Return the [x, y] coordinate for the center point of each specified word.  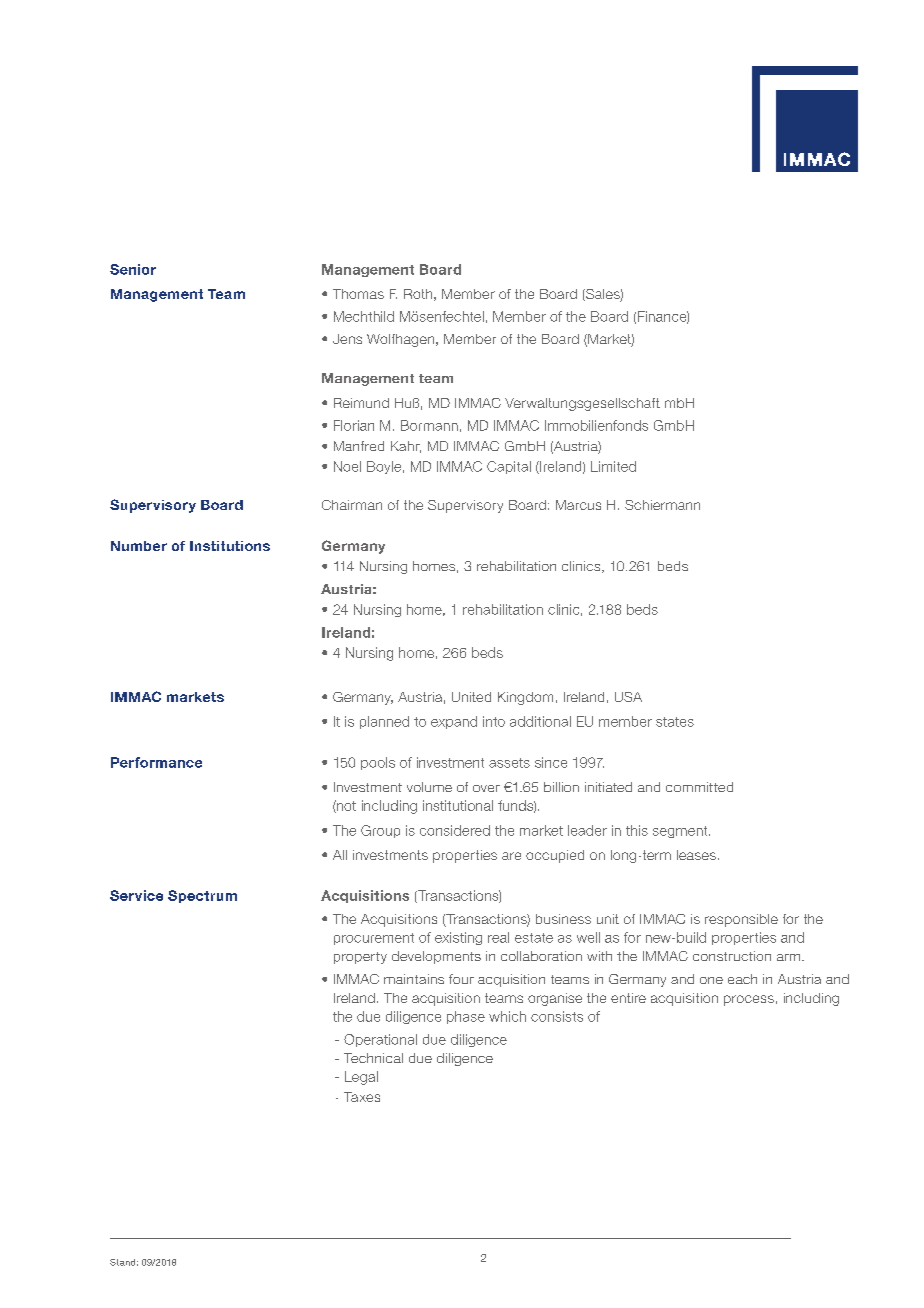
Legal [361, 1078]
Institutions [230, 546]
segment [681, 832]
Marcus [578, 505]
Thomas [358, 294]
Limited [613, 466]
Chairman [352, 505]
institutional [458, 805]
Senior [133, 269]
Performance [156, 762]
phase [466, 1017]
